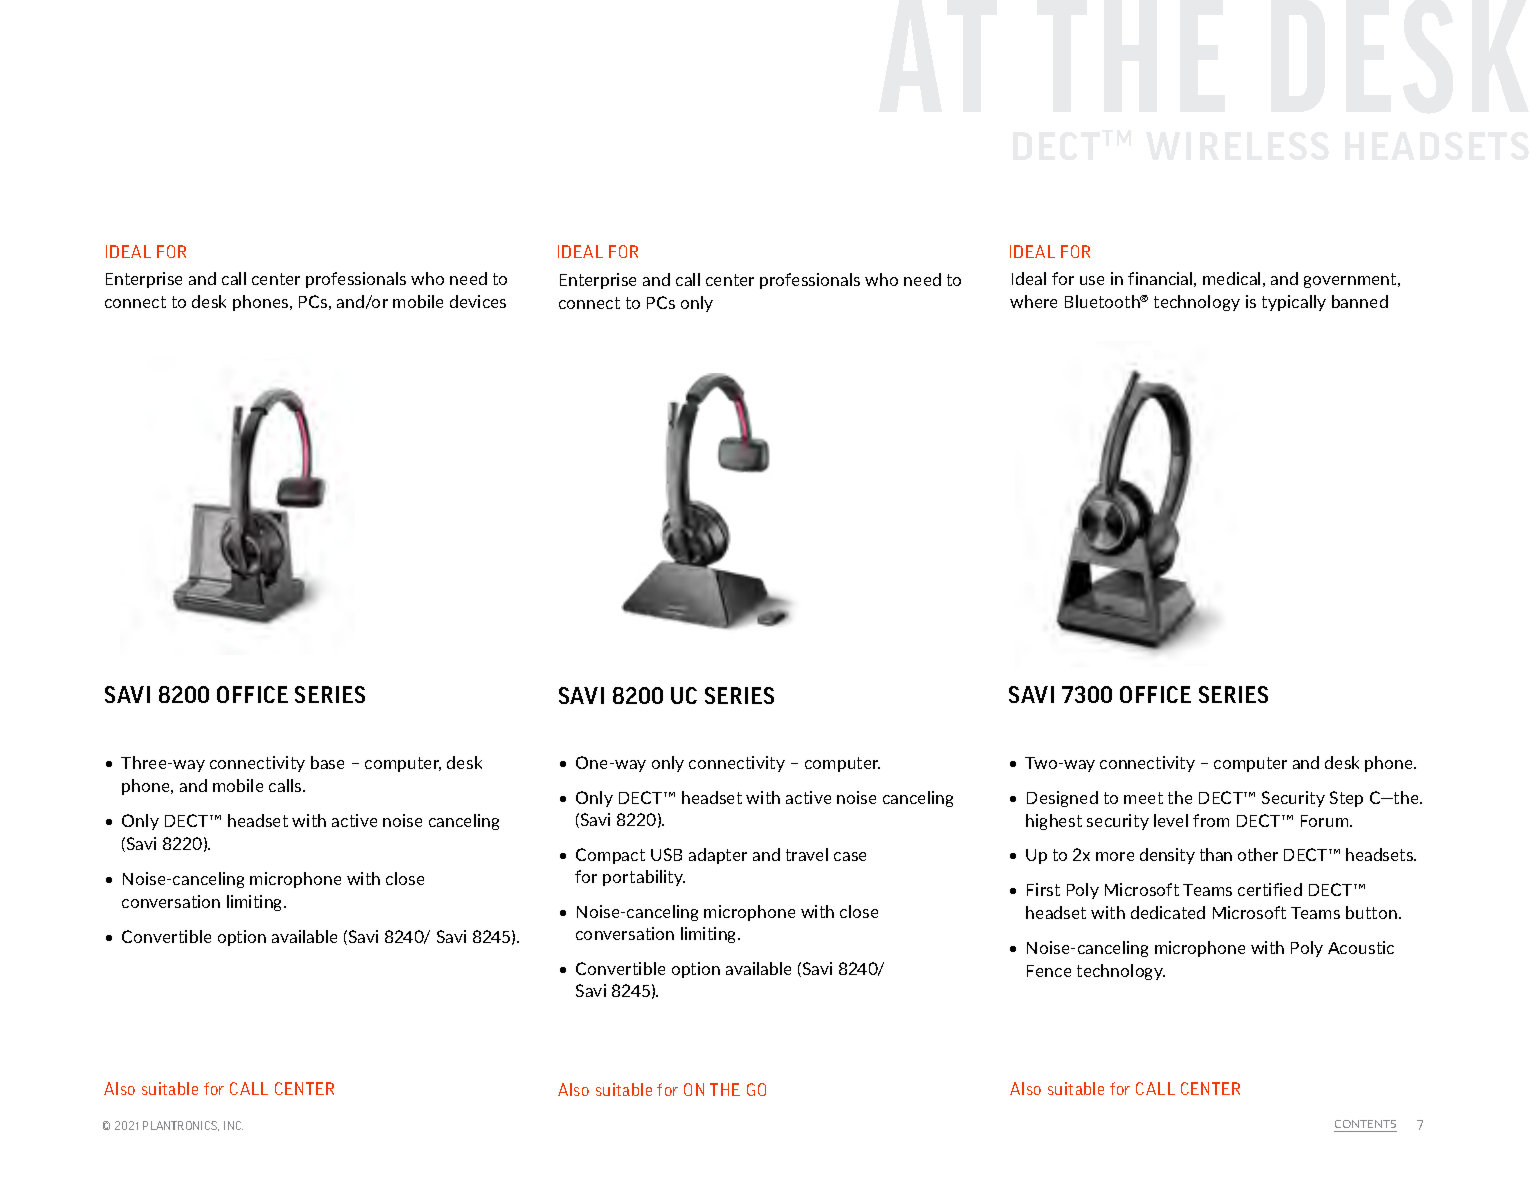 The image size is (1530, 1182). What do you see at coordinates (610, 856) in the screenshot?
I see `Compact` at bounding box center [610, 856].
